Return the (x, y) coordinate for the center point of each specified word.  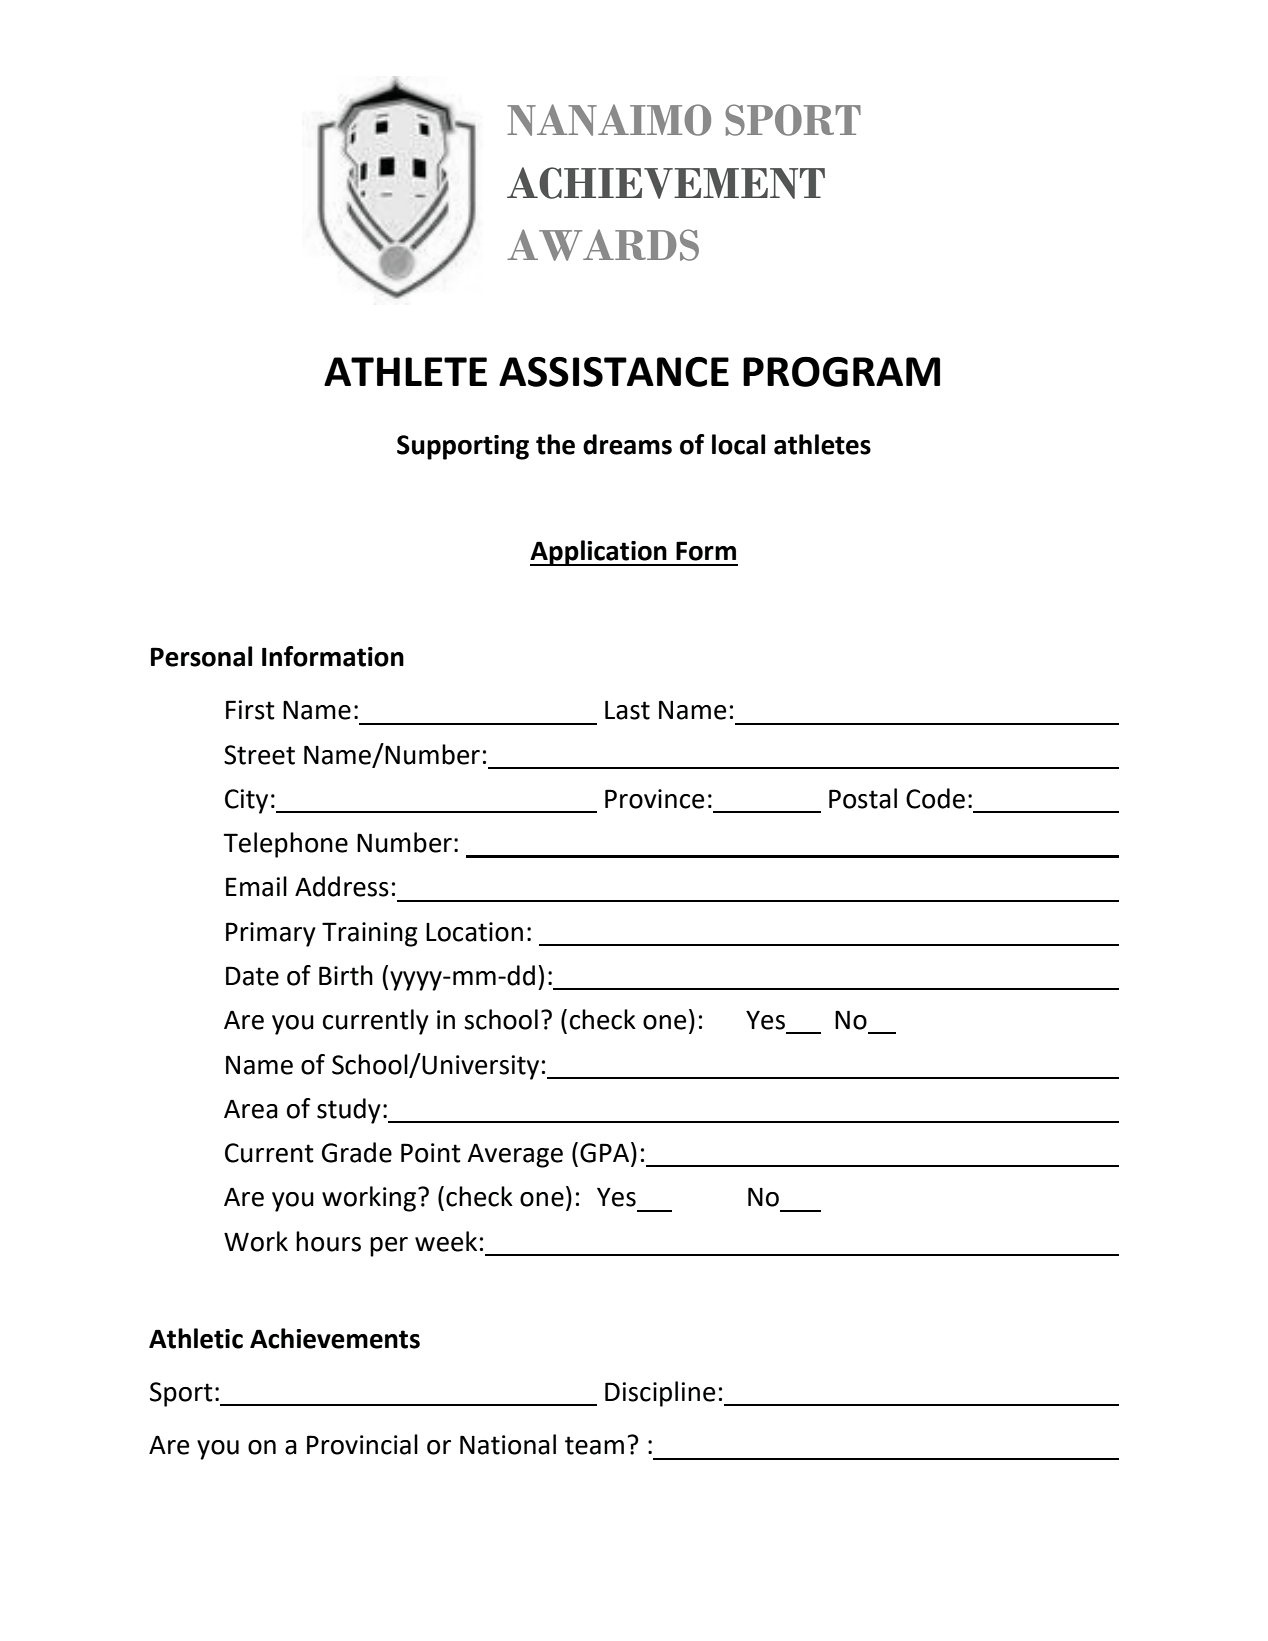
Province (654, 799)
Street (259, 755)
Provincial (362, 1444)
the (555, 444)
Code (935, 798)
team (594, 1445)
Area (251, 1109)
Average (515, 1155)
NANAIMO (609, 120)
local (738, 444)
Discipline (660, 1394)
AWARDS (603, 245)
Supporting (463, 447)
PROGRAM (841, 372)
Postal (863, 798)
